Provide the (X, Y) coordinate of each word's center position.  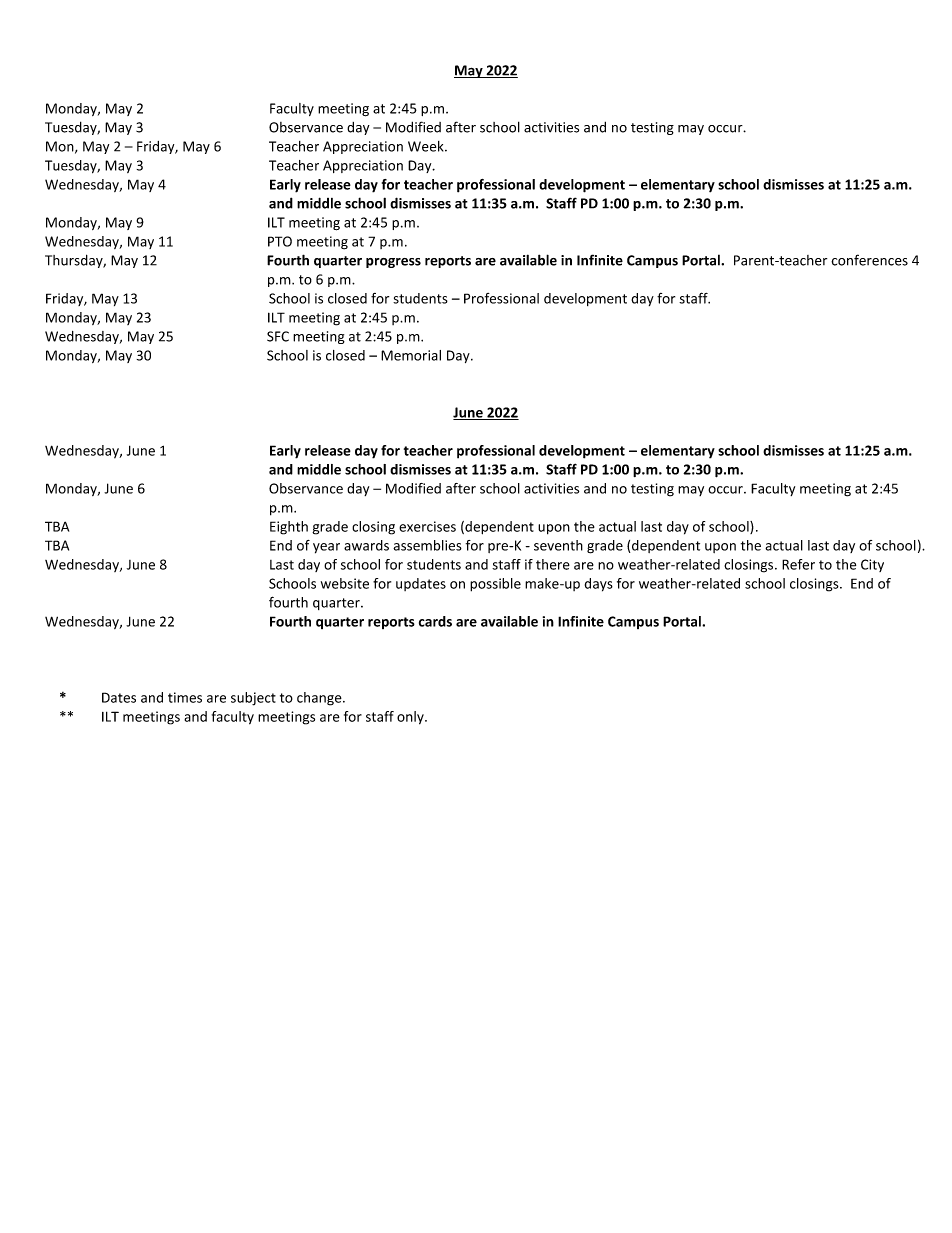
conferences (869, 260)
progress (393, 263)
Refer (798, 564)
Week (427, 146)
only (411, 718)
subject (253, 699)
